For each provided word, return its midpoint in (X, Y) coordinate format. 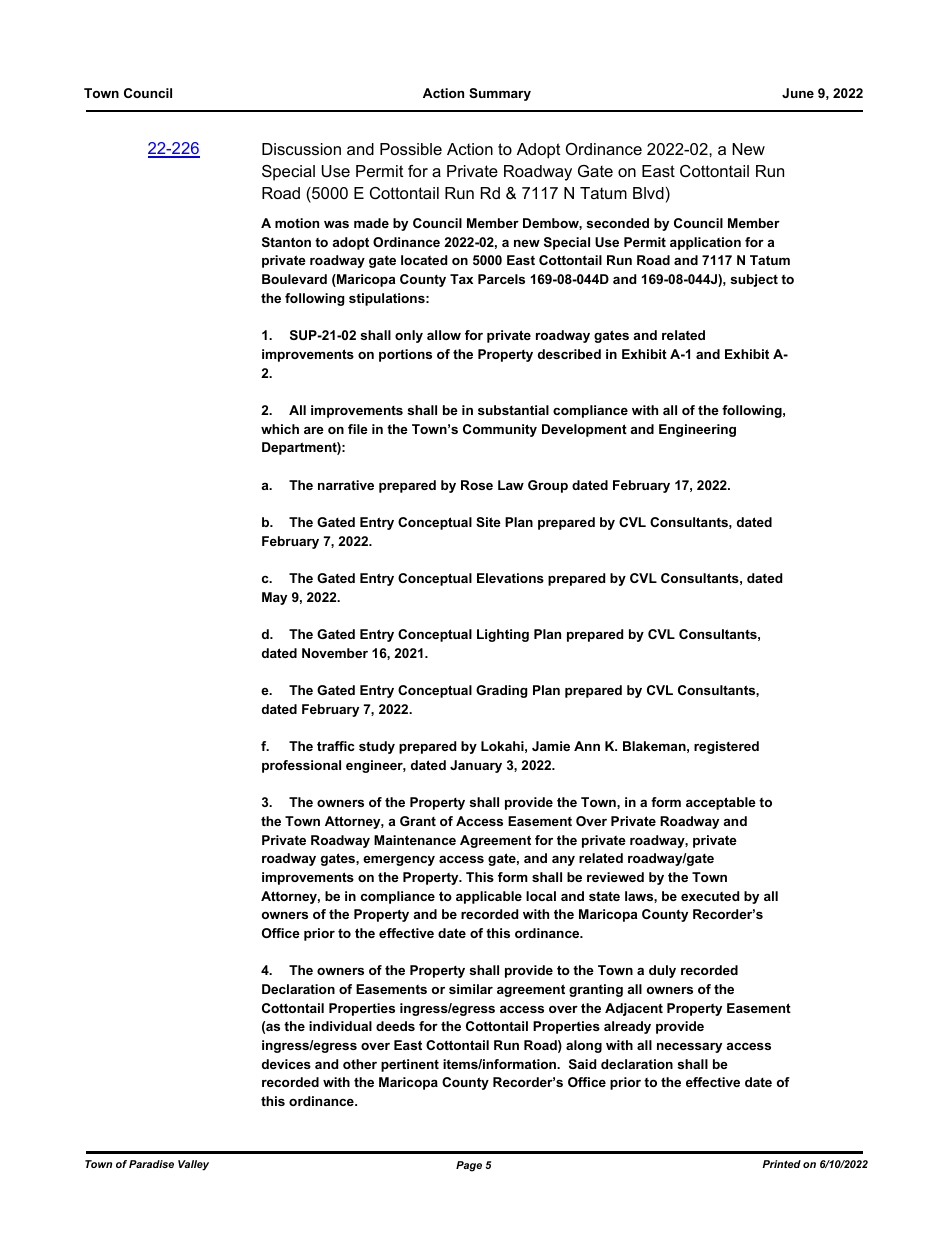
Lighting (503, 635)
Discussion (301, 149)
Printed (781, 1164)
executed (710, 896)
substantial (513, 410)
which (280, 429)
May (274, 598)
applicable (489, 897)
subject (754, 280)
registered (726, 747)
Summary (500, 94)
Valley (193, 1165)
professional (301, 766)
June (798, 93)
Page (469, 1166)
